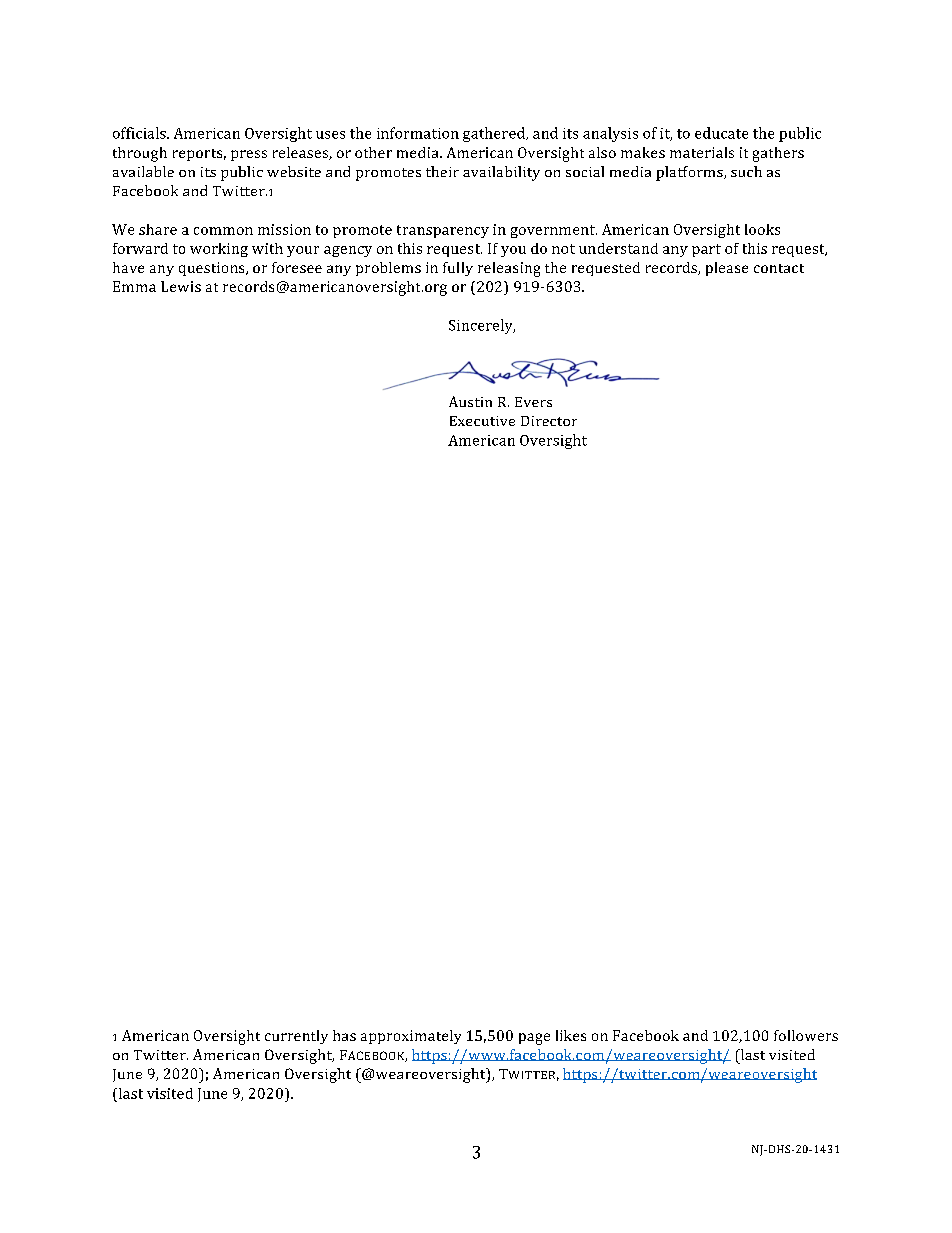 The width and height of the page is (952, 1233). I want to click on materials, so click(702, 152).
